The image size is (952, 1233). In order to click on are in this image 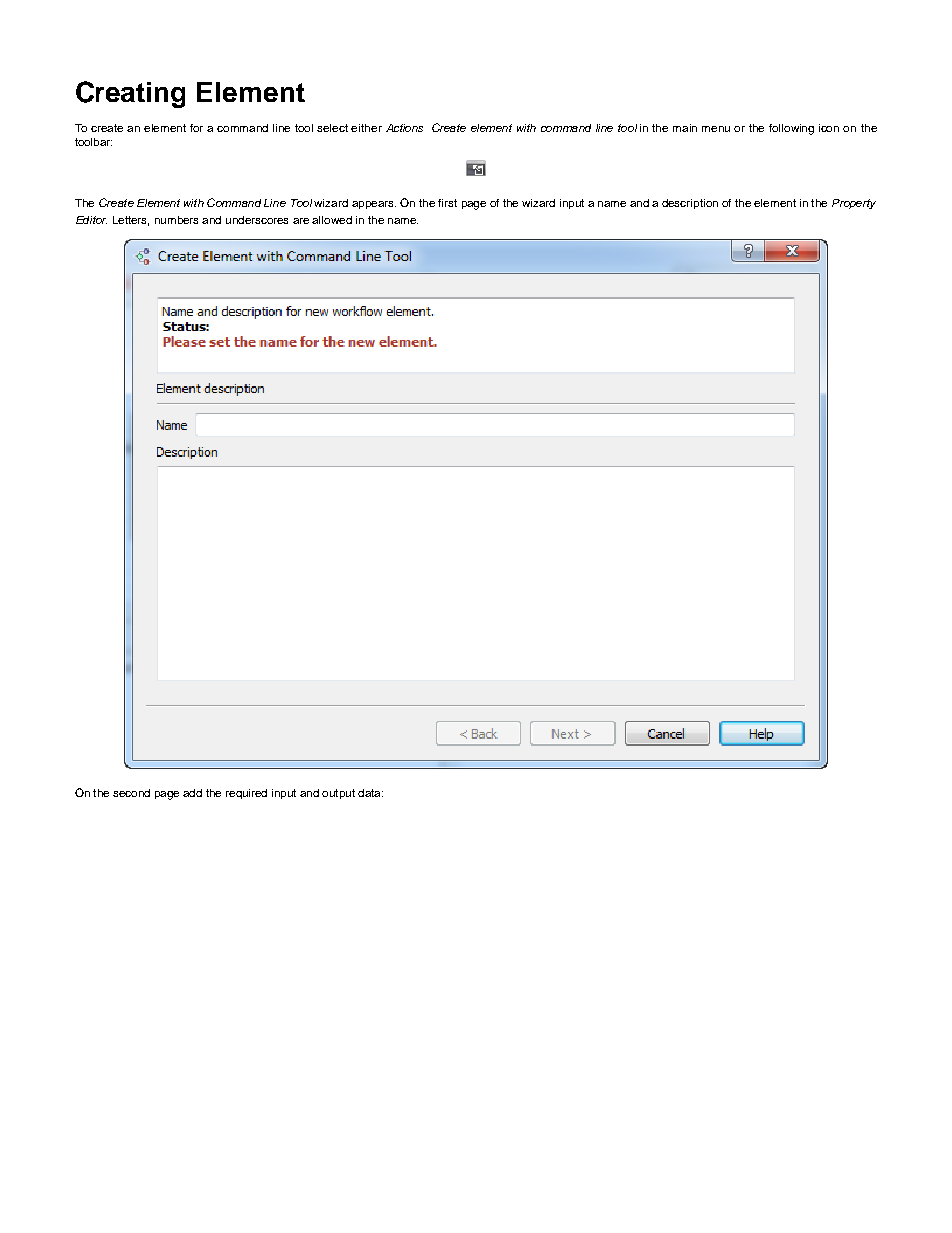, I will do `click(301, 221)`.
